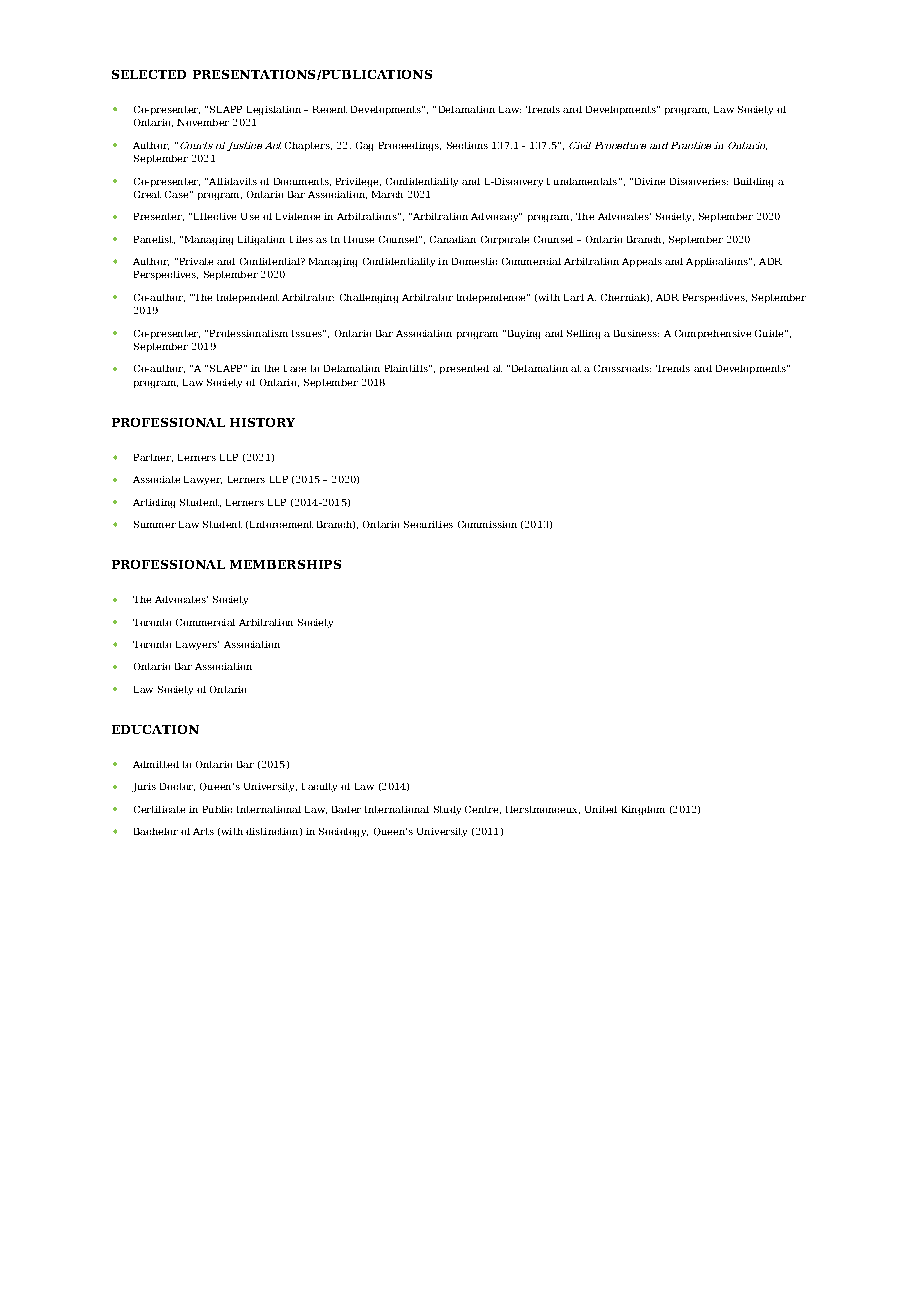  What do you see at coordinates (447, 810) in the document?
I see `Study` at bounding box center [447, 810].
